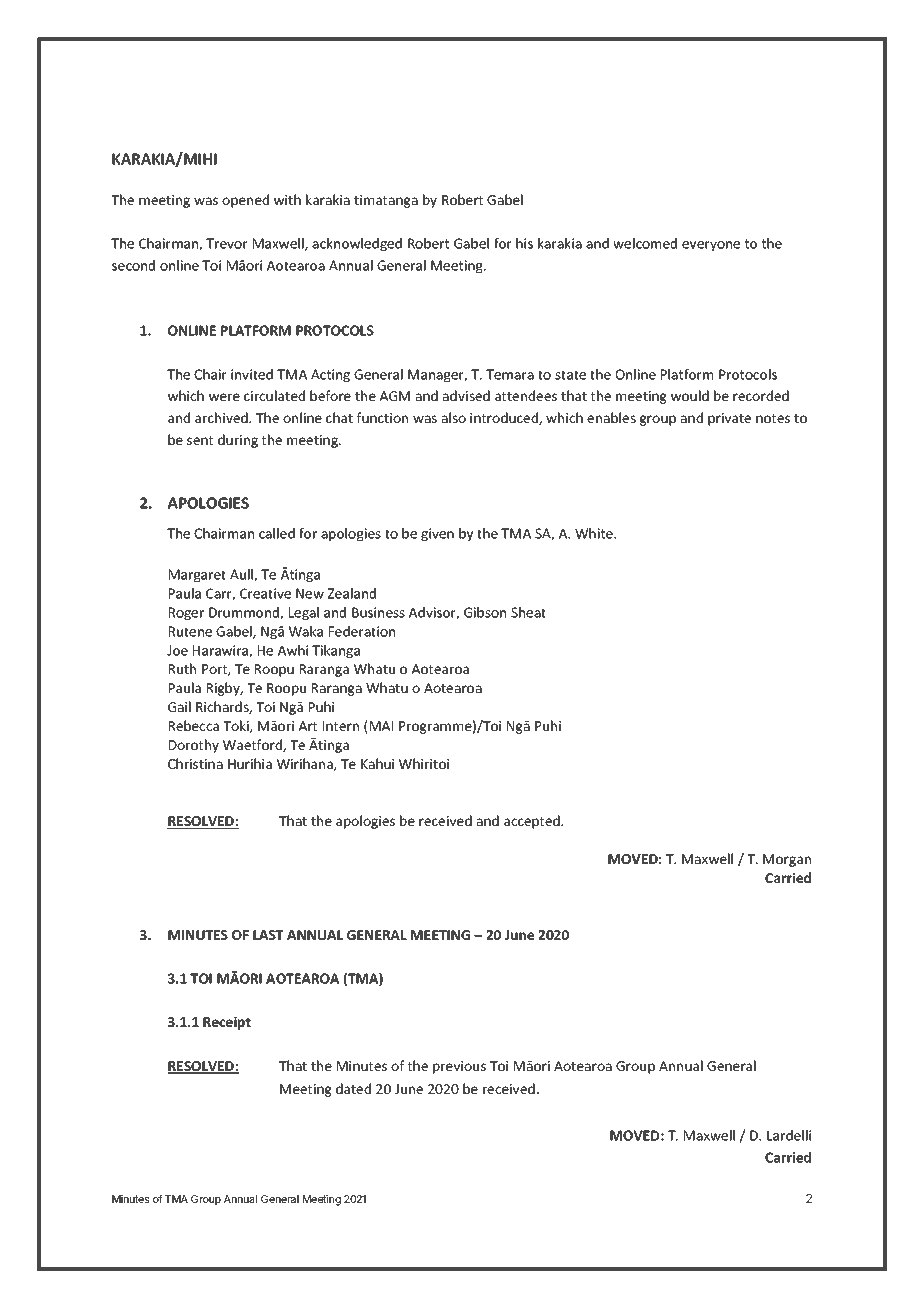 The image size is (924, 1308). What do you see at coordinates (787, 860) in the screenshot?
I see `Morgan` at bounding box center [787, 860].
